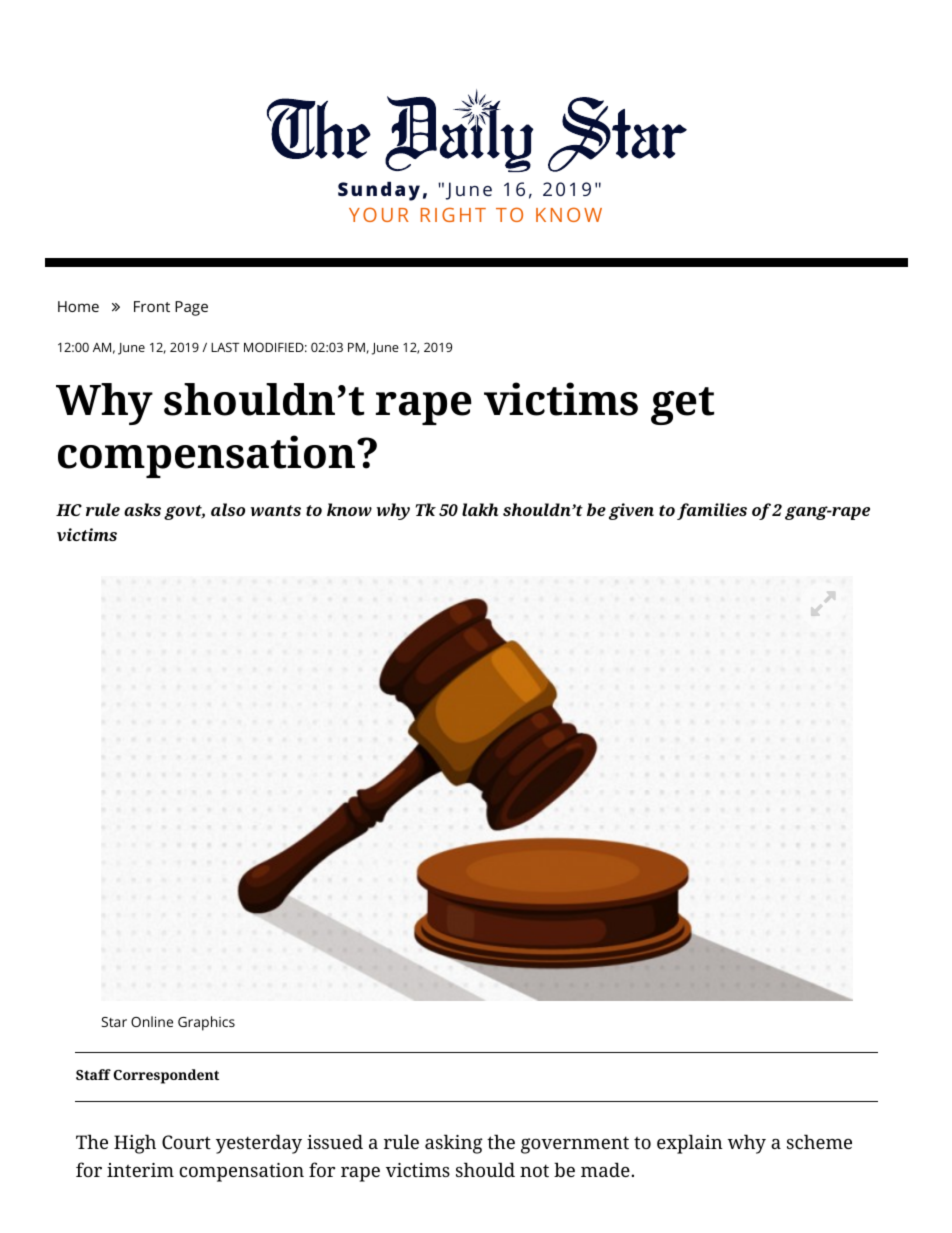 The image size is (952, 1233). What do you see at coordinates (712, 511) in the screenshot?
I see `families` at bounding box center [712, 511].
